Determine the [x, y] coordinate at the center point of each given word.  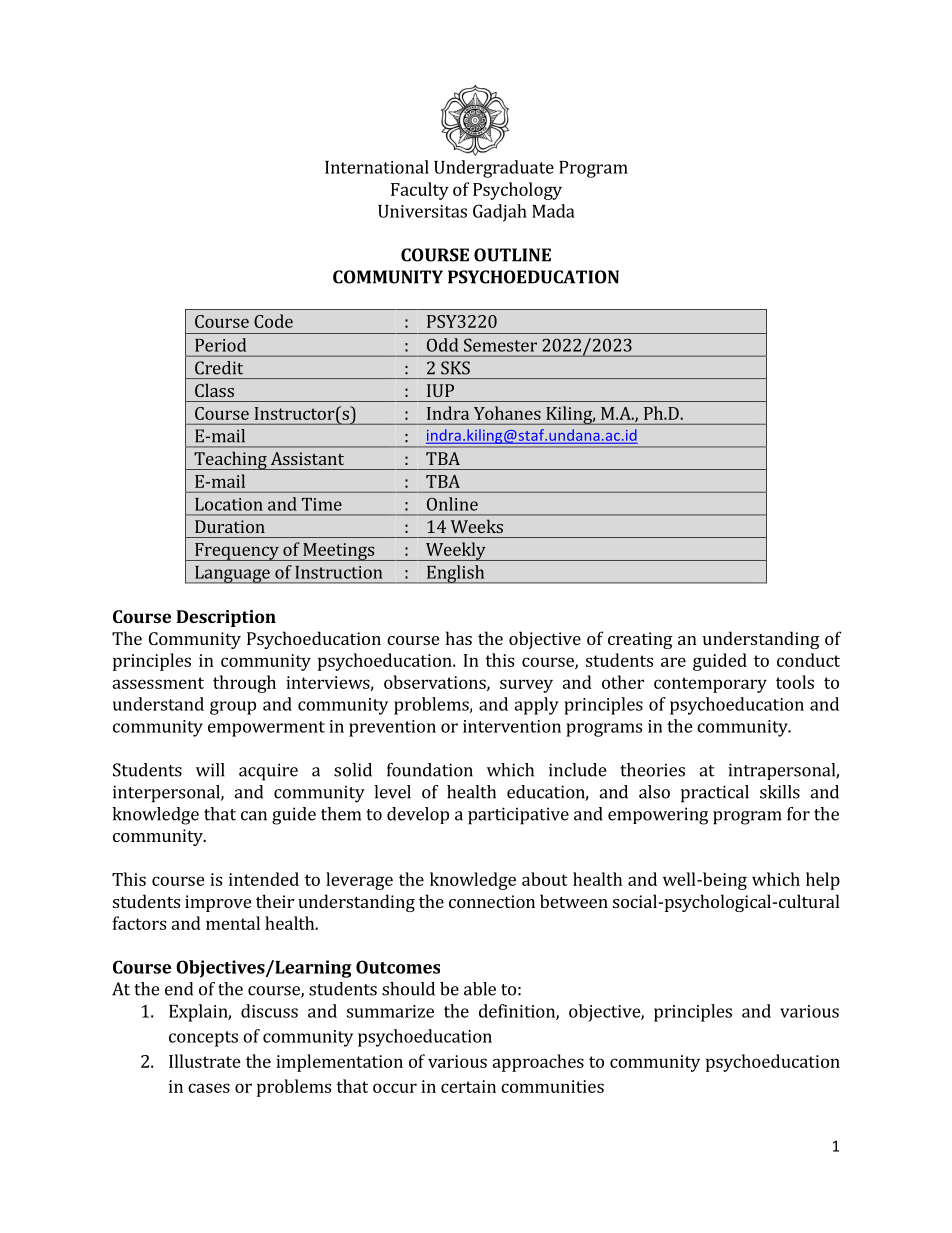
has [459, 638]
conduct [808, 660]
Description [226, 618]
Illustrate [205, 1061]
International [377, 167]
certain [468, 1086]
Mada [553, 211]
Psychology [517, 191]
